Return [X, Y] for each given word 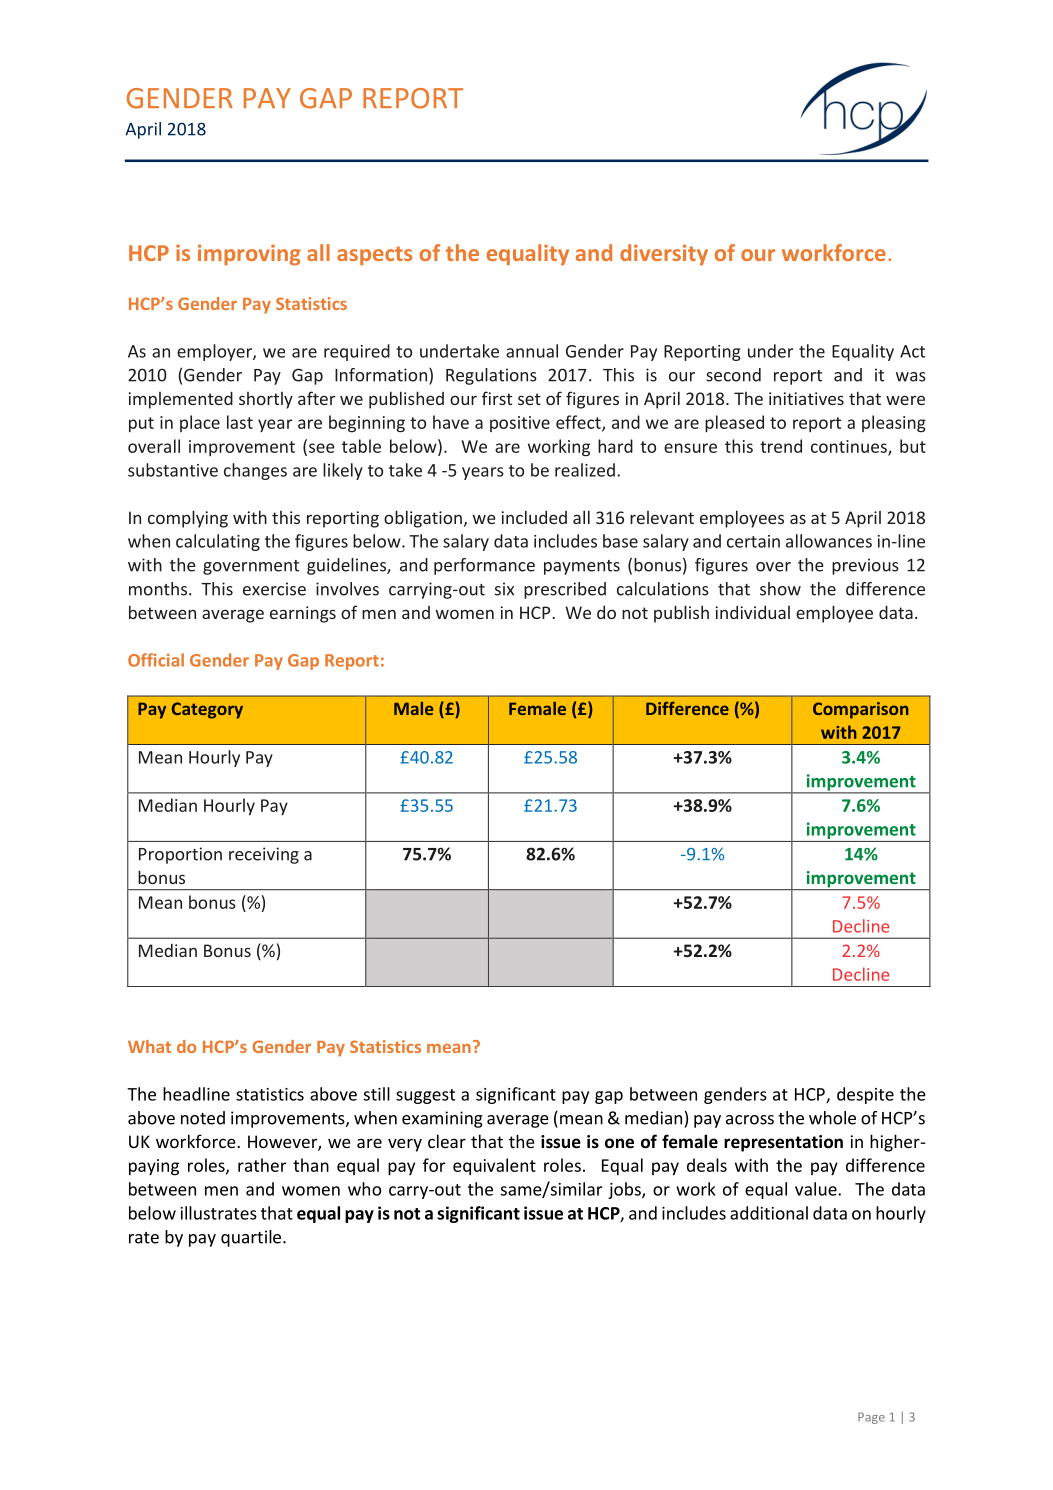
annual [532, 351]
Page [871, 1418]
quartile [252, 1238]
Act [912, 351]
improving [249, 255]
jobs [625, 1190]
